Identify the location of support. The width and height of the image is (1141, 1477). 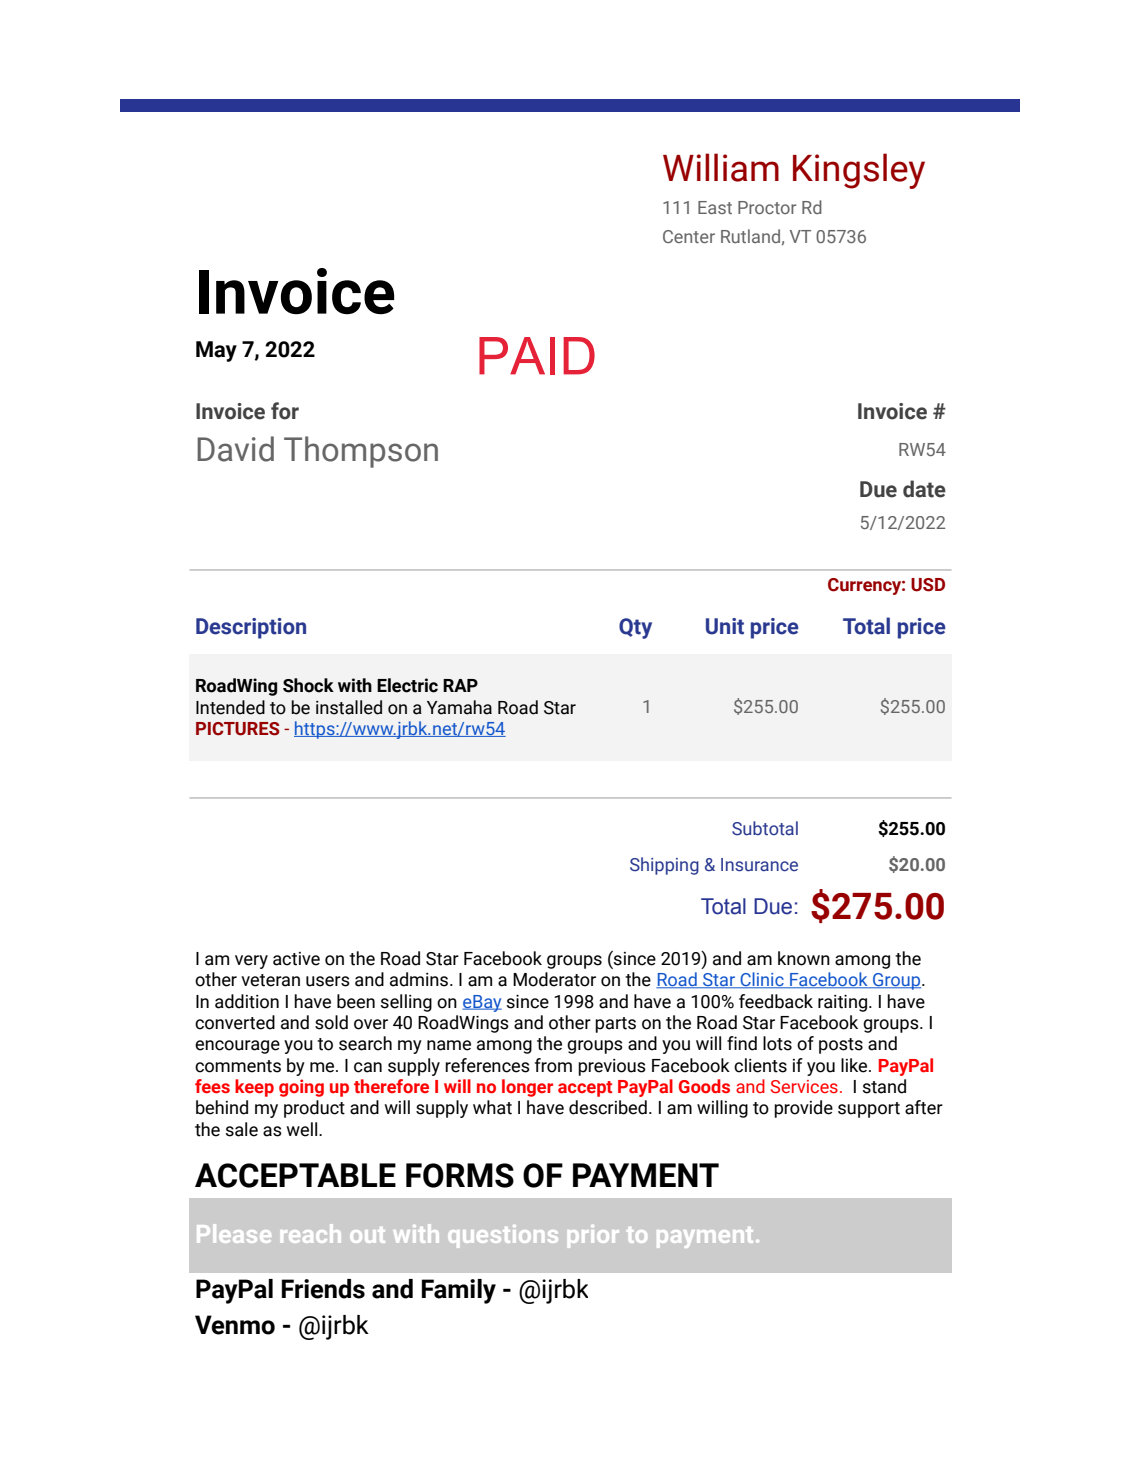
(869, 1110).
